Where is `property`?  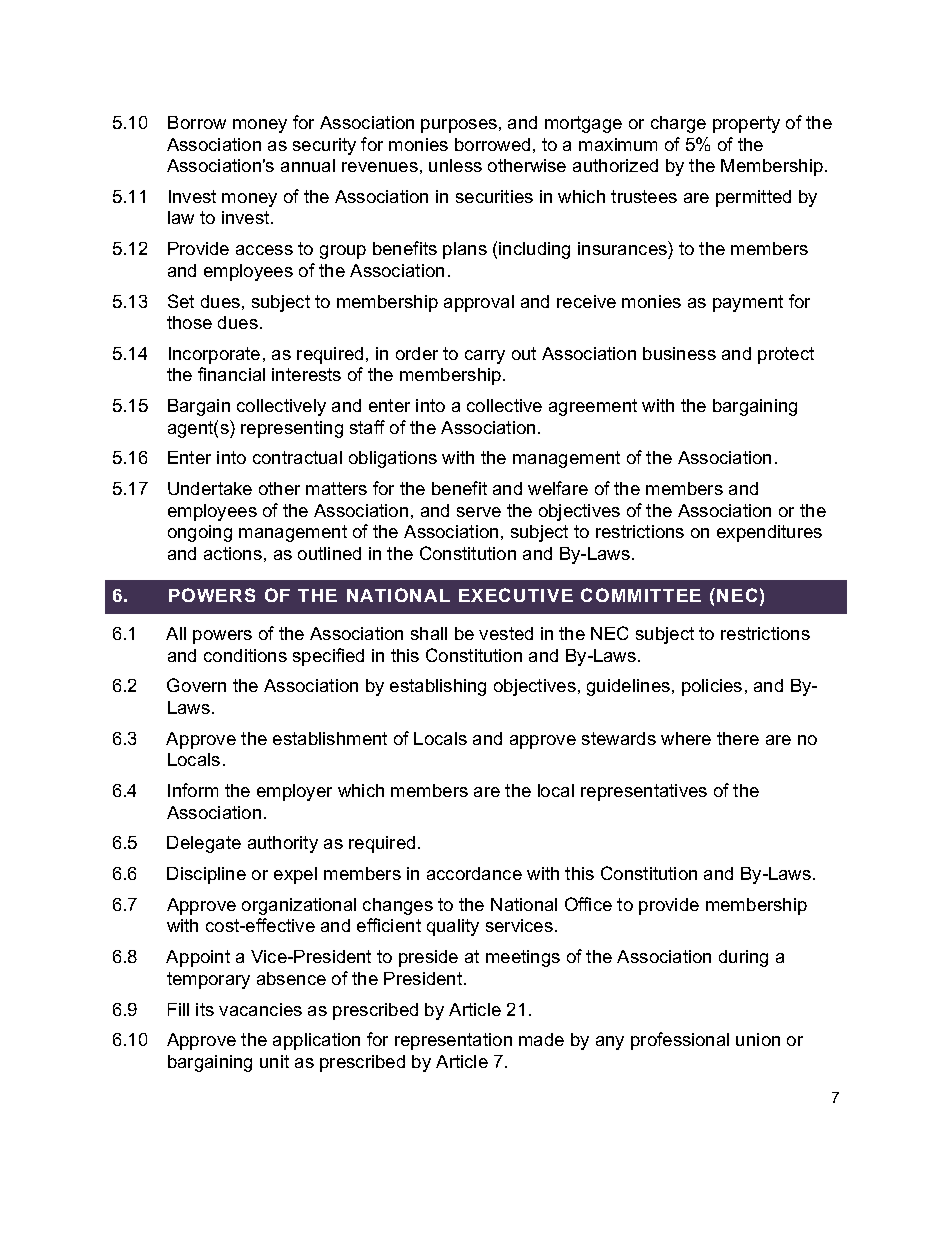
property is located at coordinates (746, 124).
